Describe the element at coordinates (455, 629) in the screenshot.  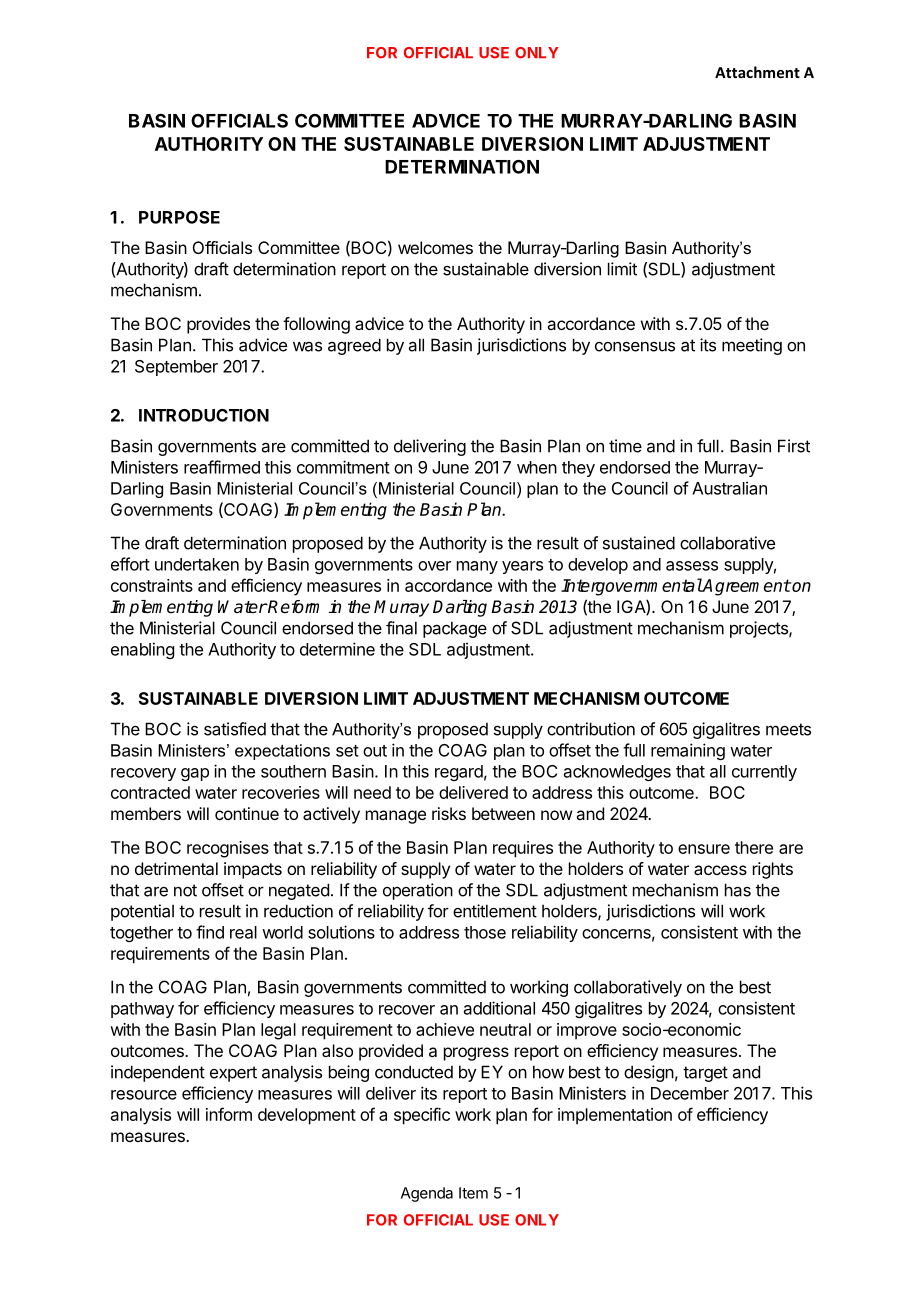
I see `package` at that location.
